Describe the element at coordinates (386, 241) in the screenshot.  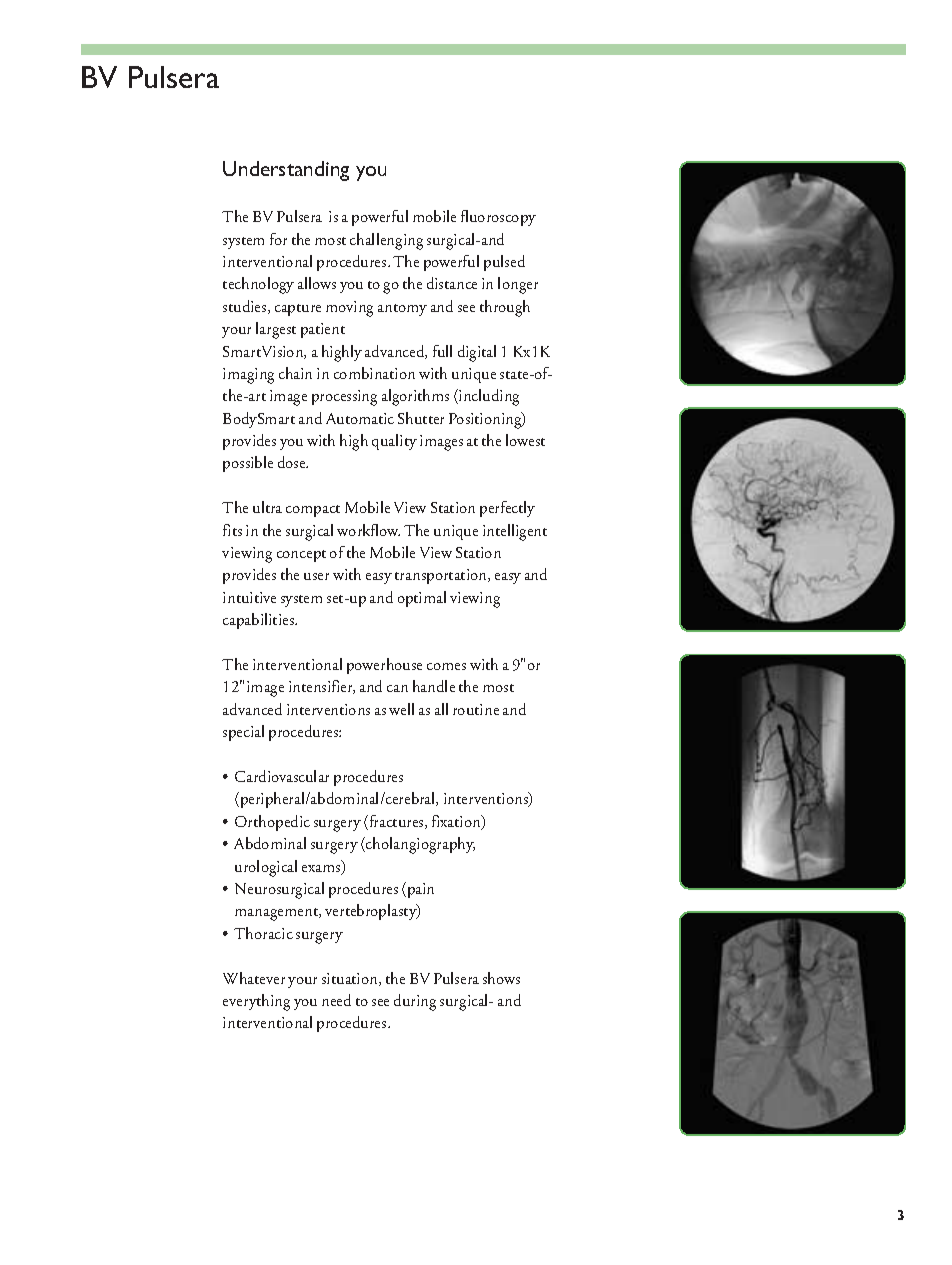
I see `challenging` at that location.
